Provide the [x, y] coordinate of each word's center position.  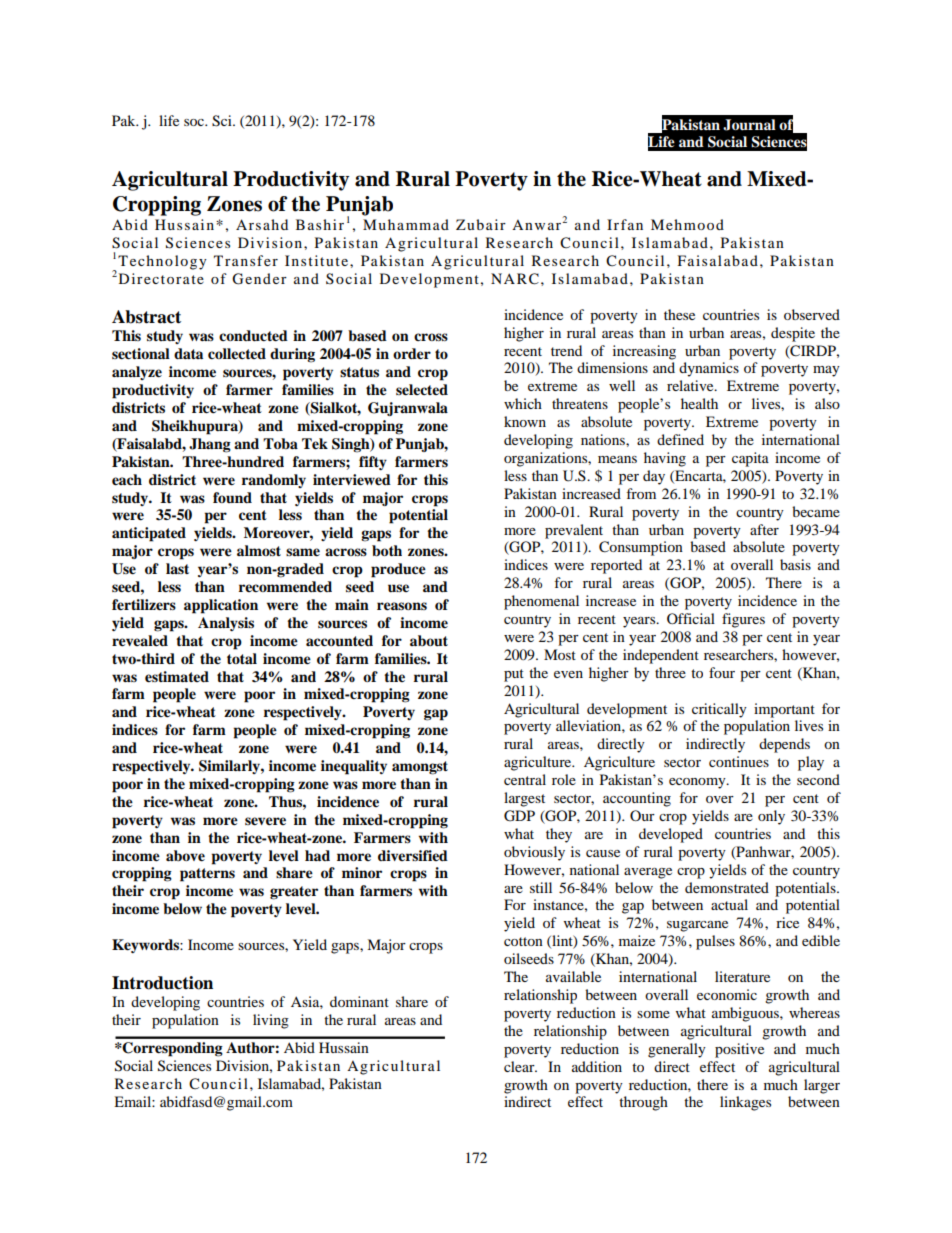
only [771, 817]
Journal [749, 125]
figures [743, 620]
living [271, 1021]
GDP [519, 816]
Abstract [146, 317]
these [679, 314]
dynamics [709, 369]
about [429, 640]
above [185, 856]
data [188, 353]
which [523, 403]
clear [520, 1066]
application [221, 606]
